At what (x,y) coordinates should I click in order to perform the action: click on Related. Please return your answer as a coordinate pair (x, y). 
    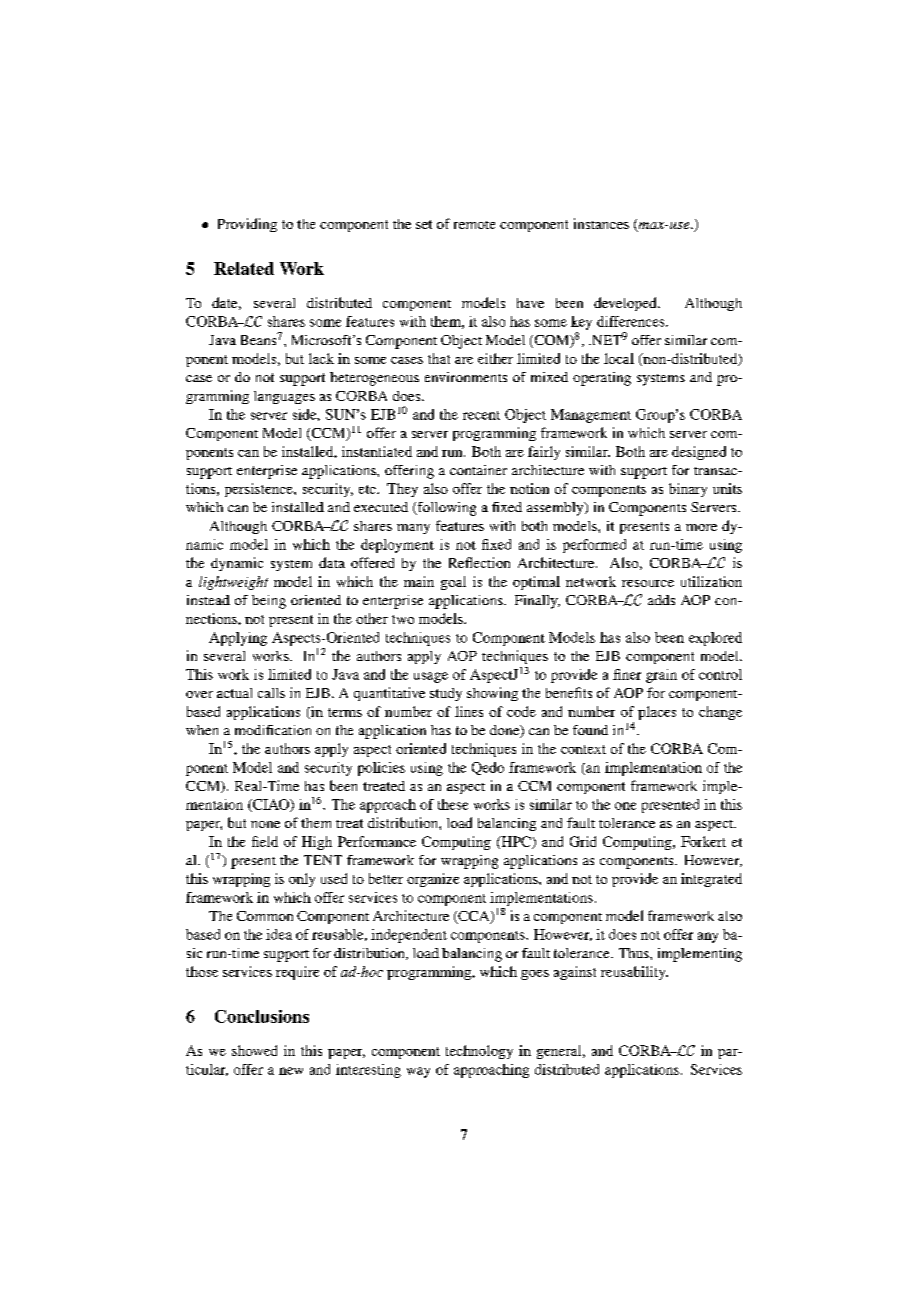
    Looking at the image, I should click on (244, 268).
